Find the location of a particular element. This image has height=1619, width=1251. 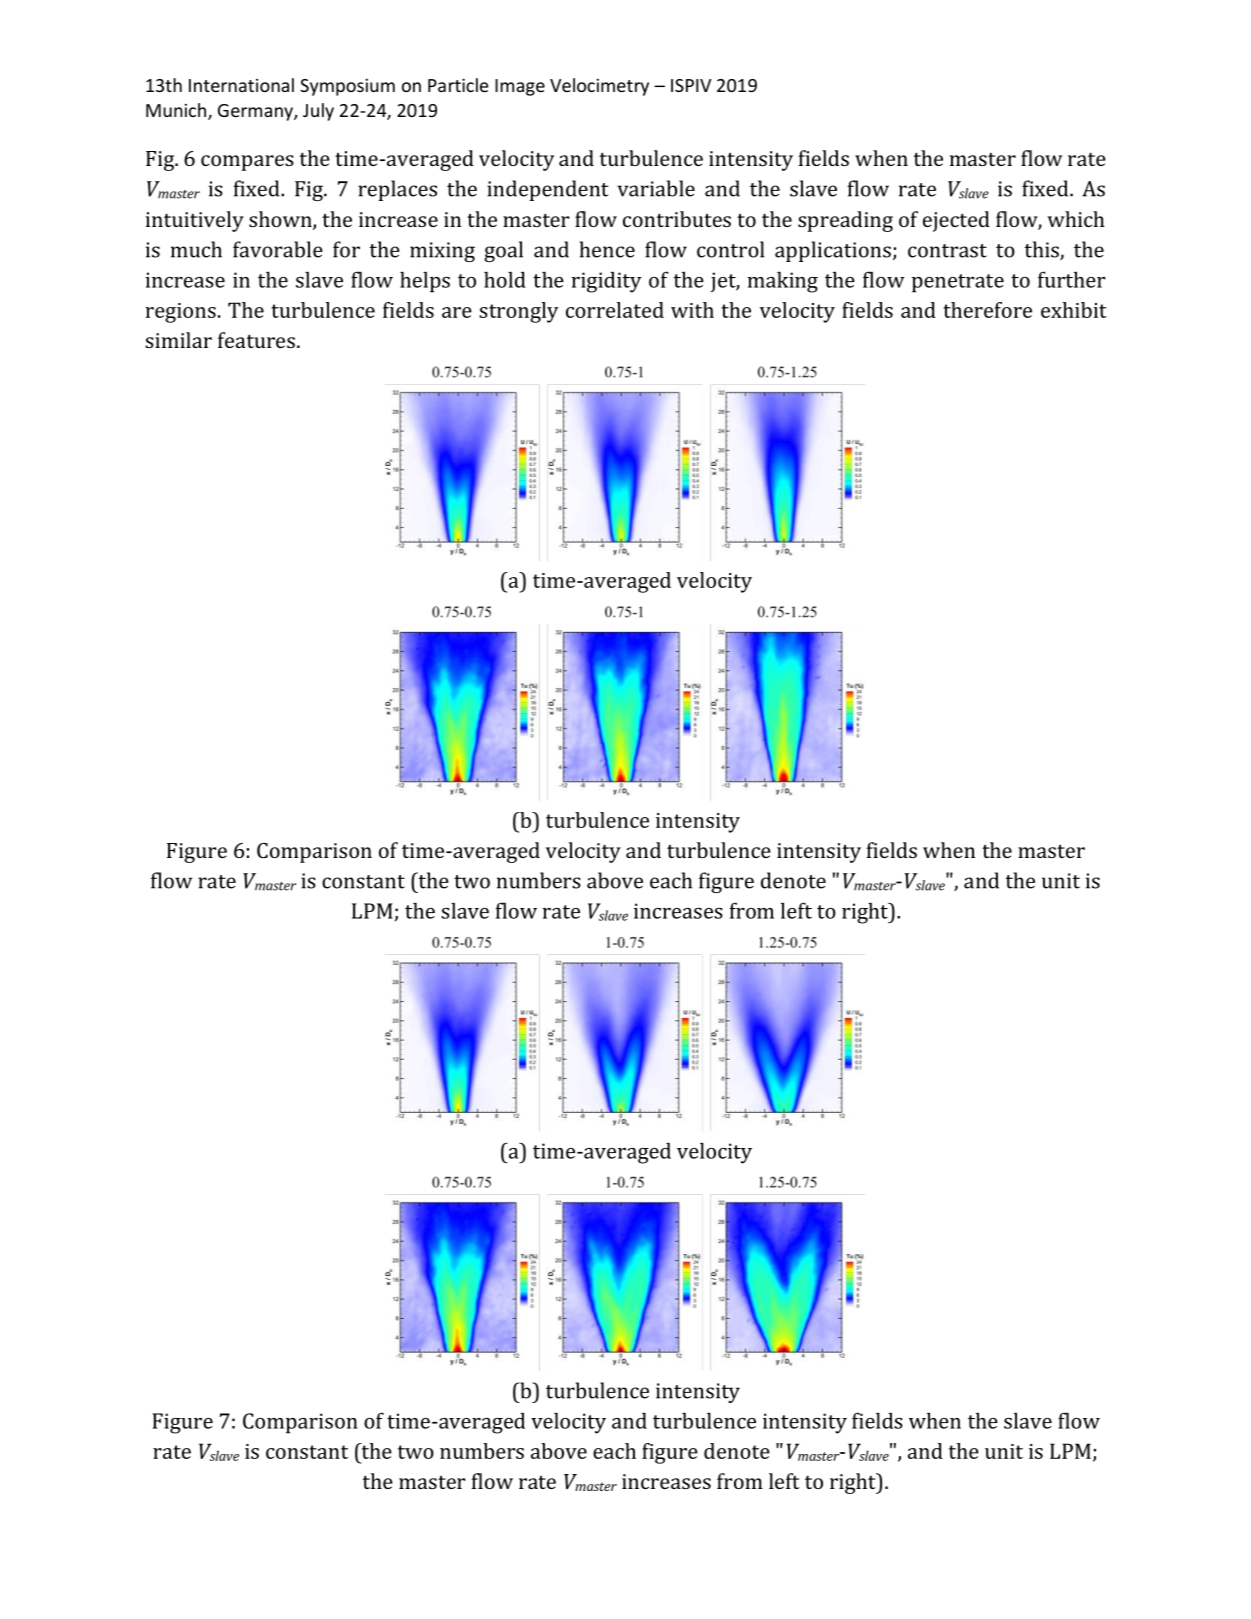

features is located at coordinates (256, 340).
